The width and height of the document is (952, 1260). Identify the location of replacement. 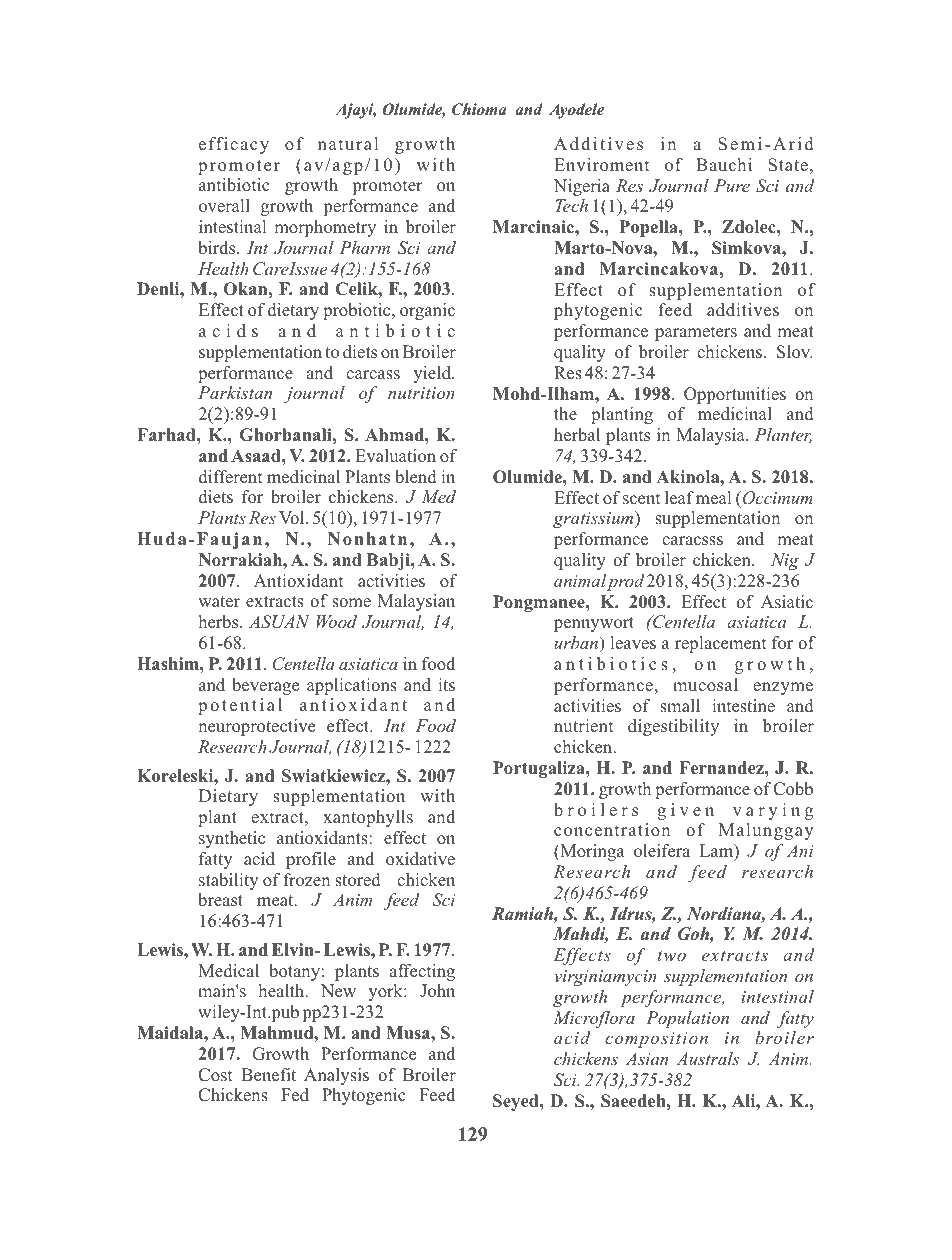
(720, 644).
